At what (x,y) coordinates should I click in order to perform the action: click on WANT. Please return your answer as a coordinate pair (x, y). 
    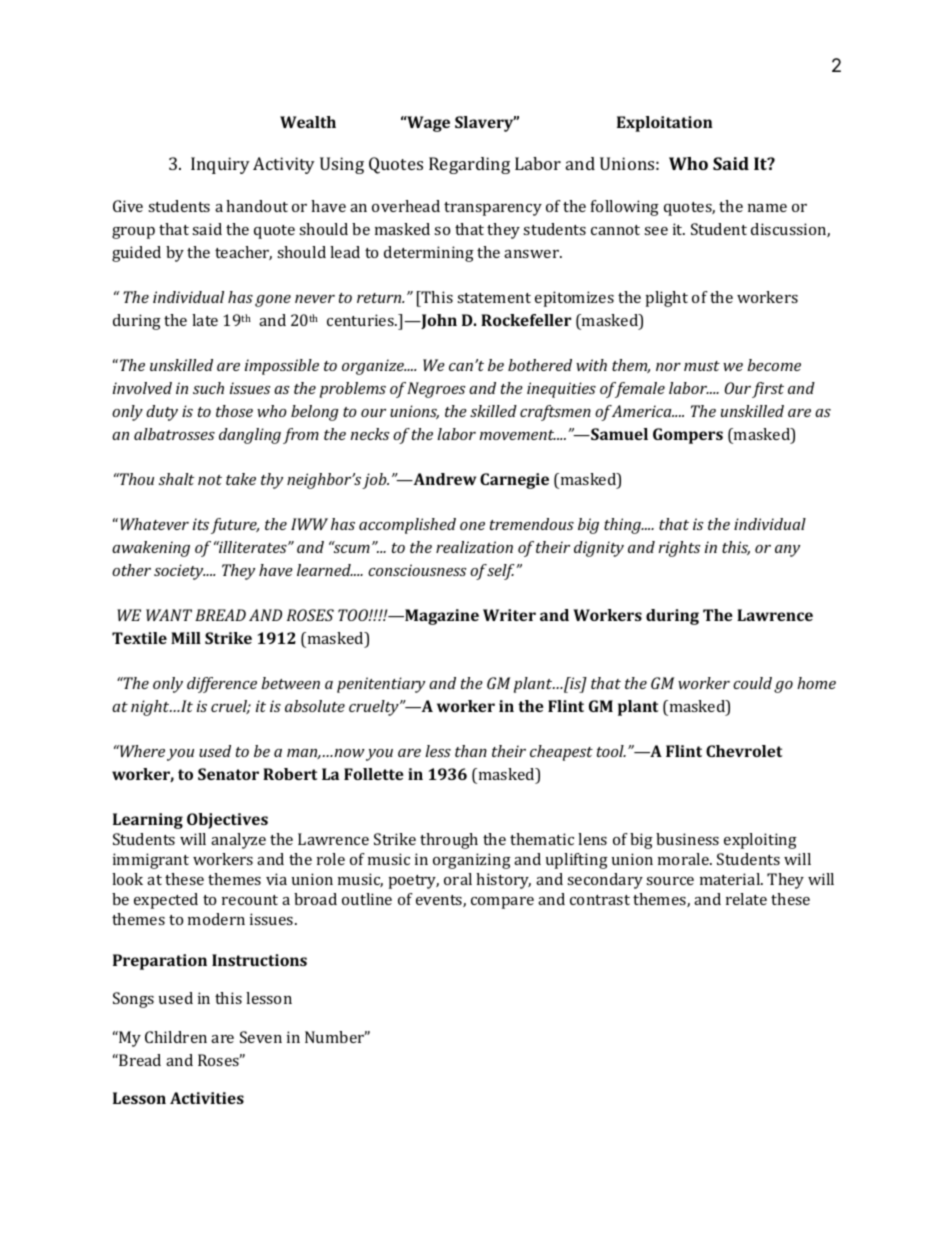
    Looking at the image, I should click on (169, 615).
